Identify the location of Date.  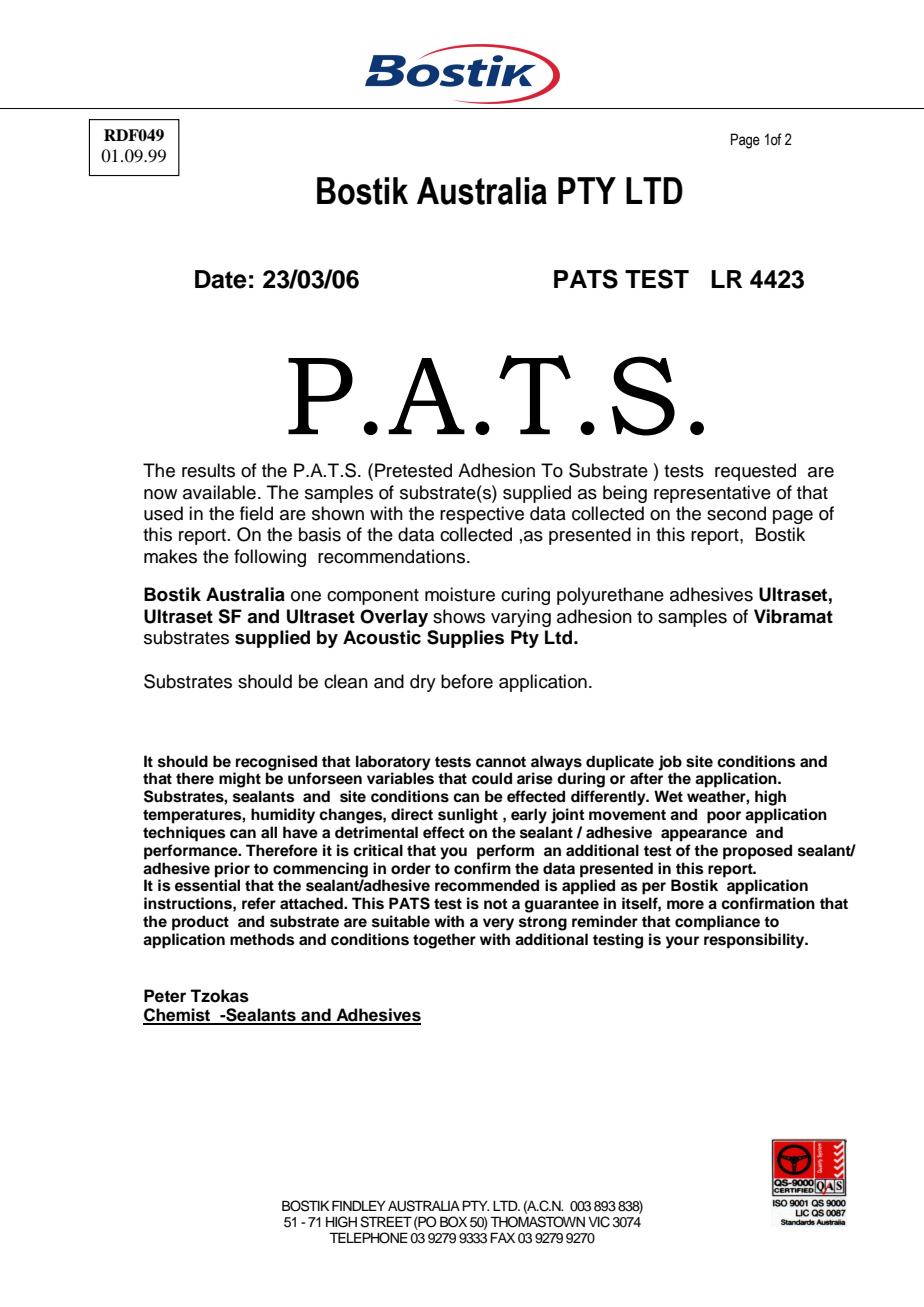
(221, 279).
